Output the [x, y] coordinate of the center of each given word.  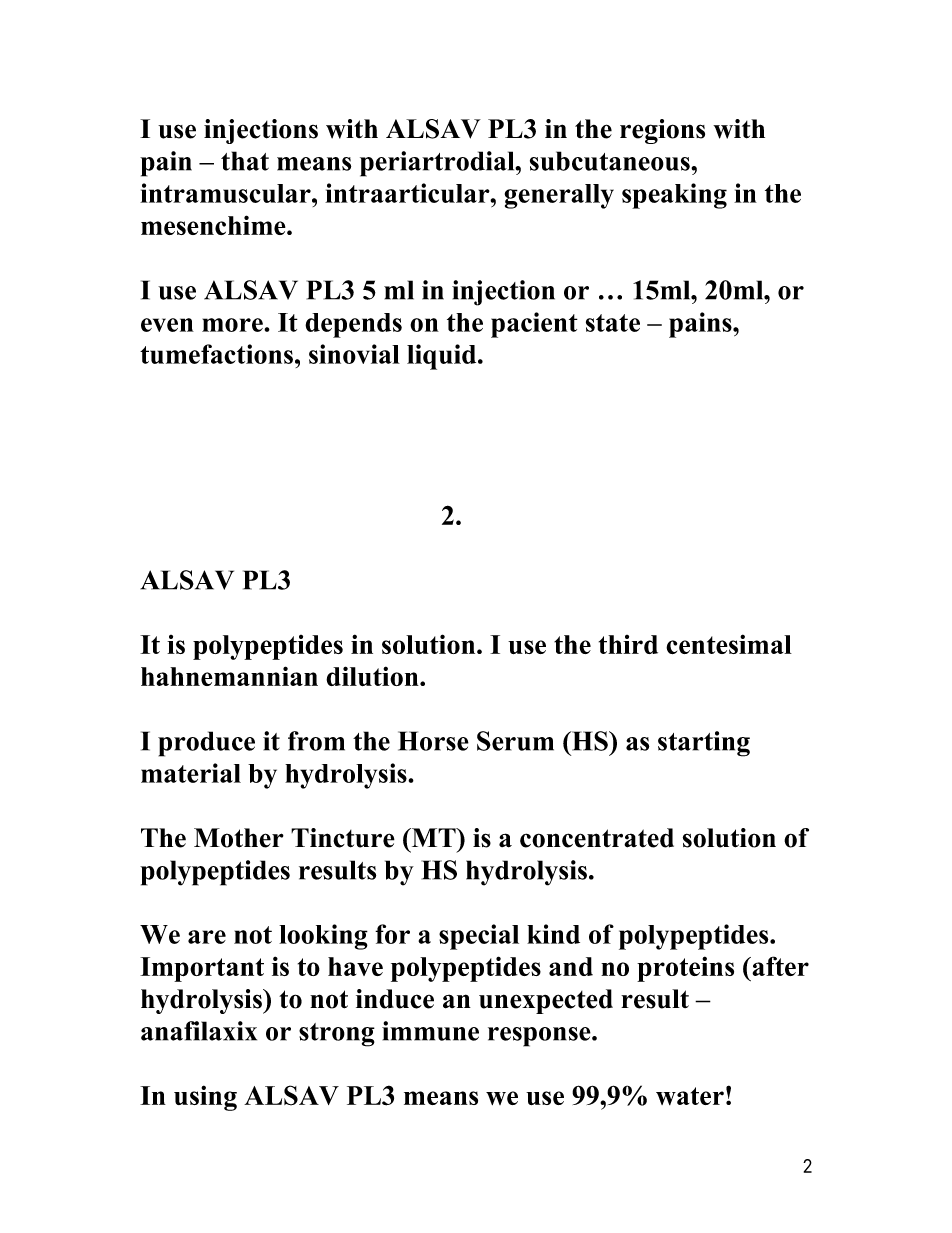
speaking [674, 196]
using [205, 1098]
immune [430, 1031]
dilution [373, 676]
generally [559, 196]
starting [704, 744]
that [245, 161]
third [628, 644]
